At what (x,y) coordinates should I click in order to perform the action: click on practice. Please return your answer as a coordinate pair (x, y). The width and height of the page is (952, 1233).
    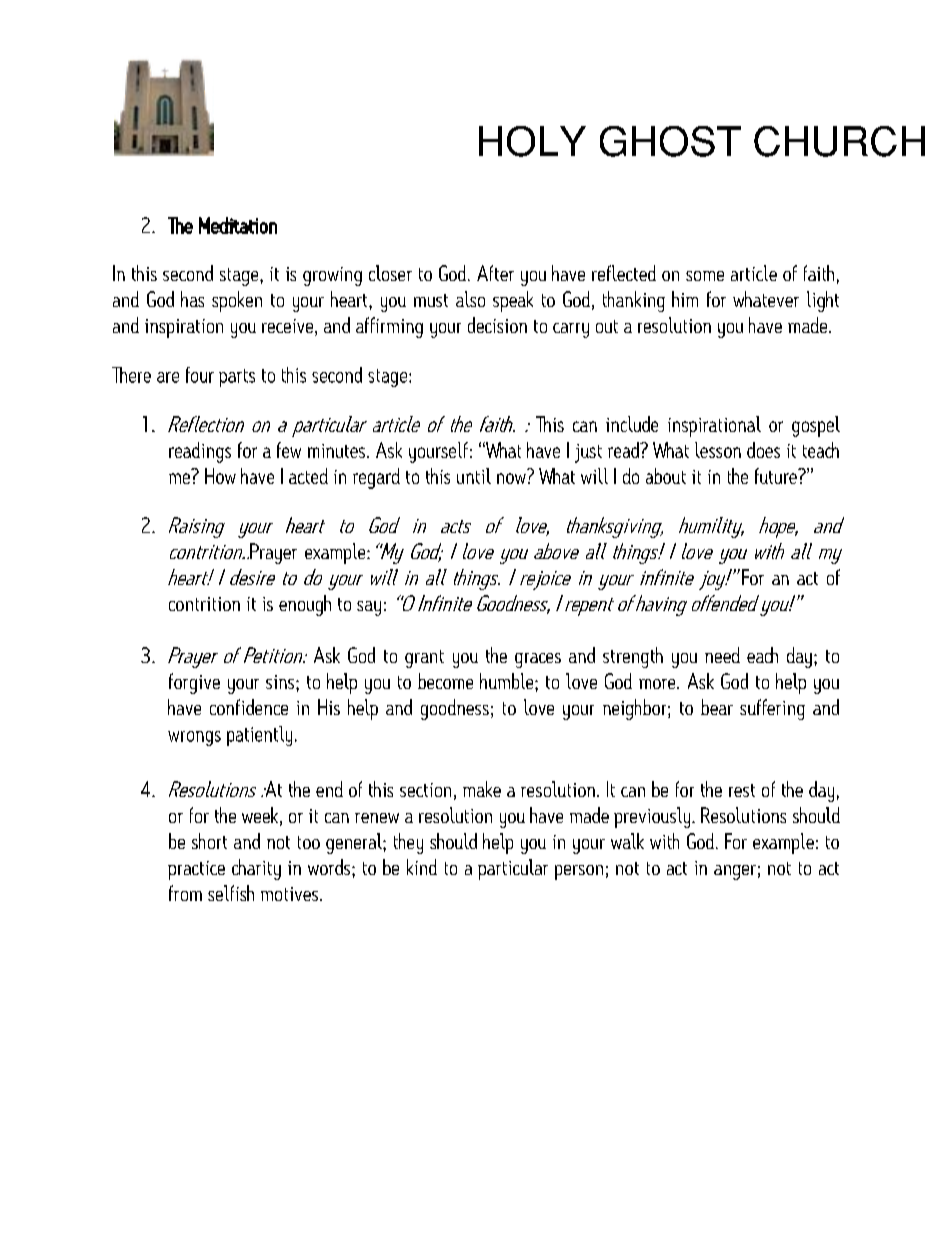
    Looking at the image, I should click on (196, 870).
